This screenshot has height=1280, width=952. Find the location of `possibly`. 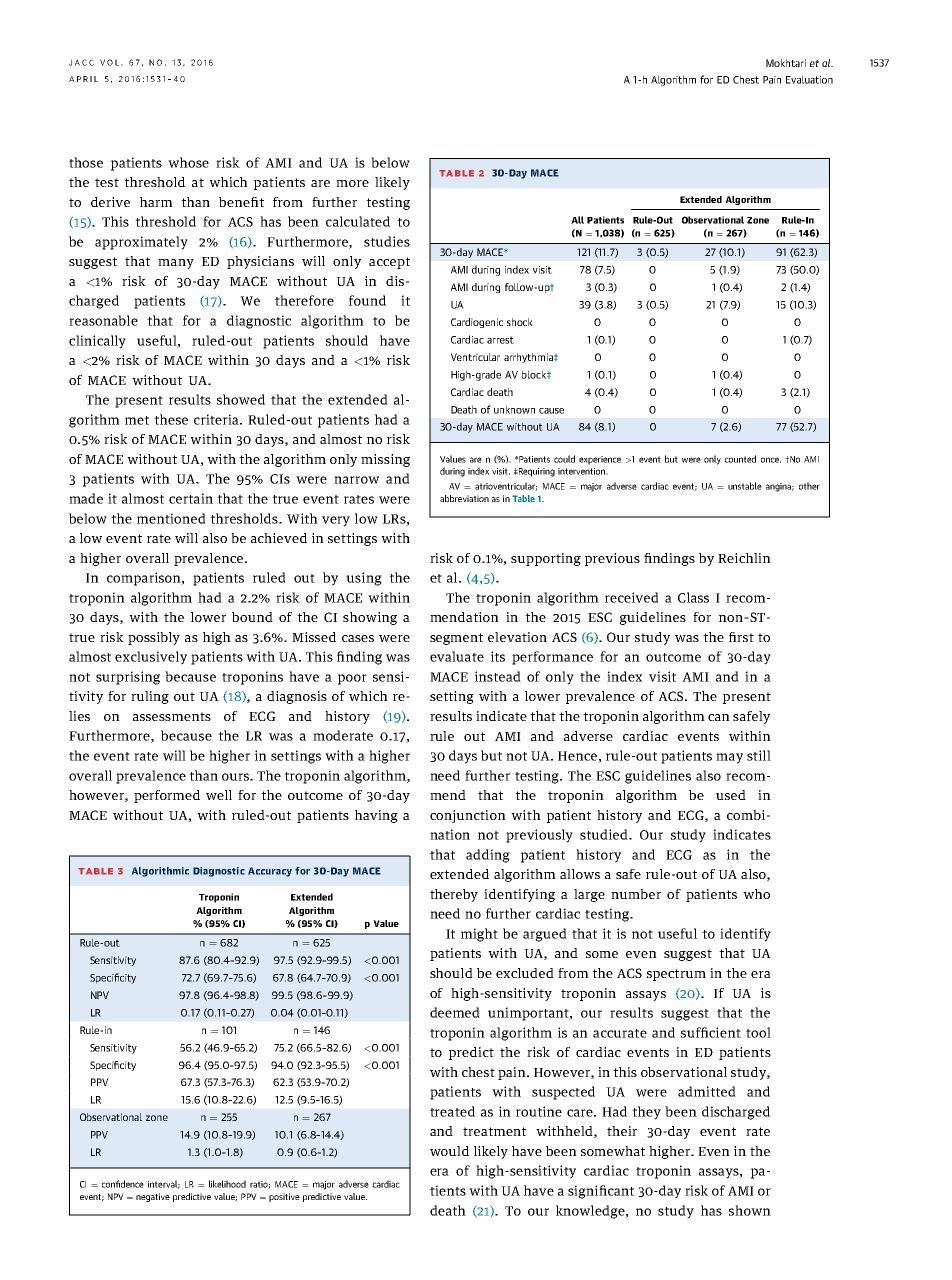

possibly is located at coordinates (154, 638).
